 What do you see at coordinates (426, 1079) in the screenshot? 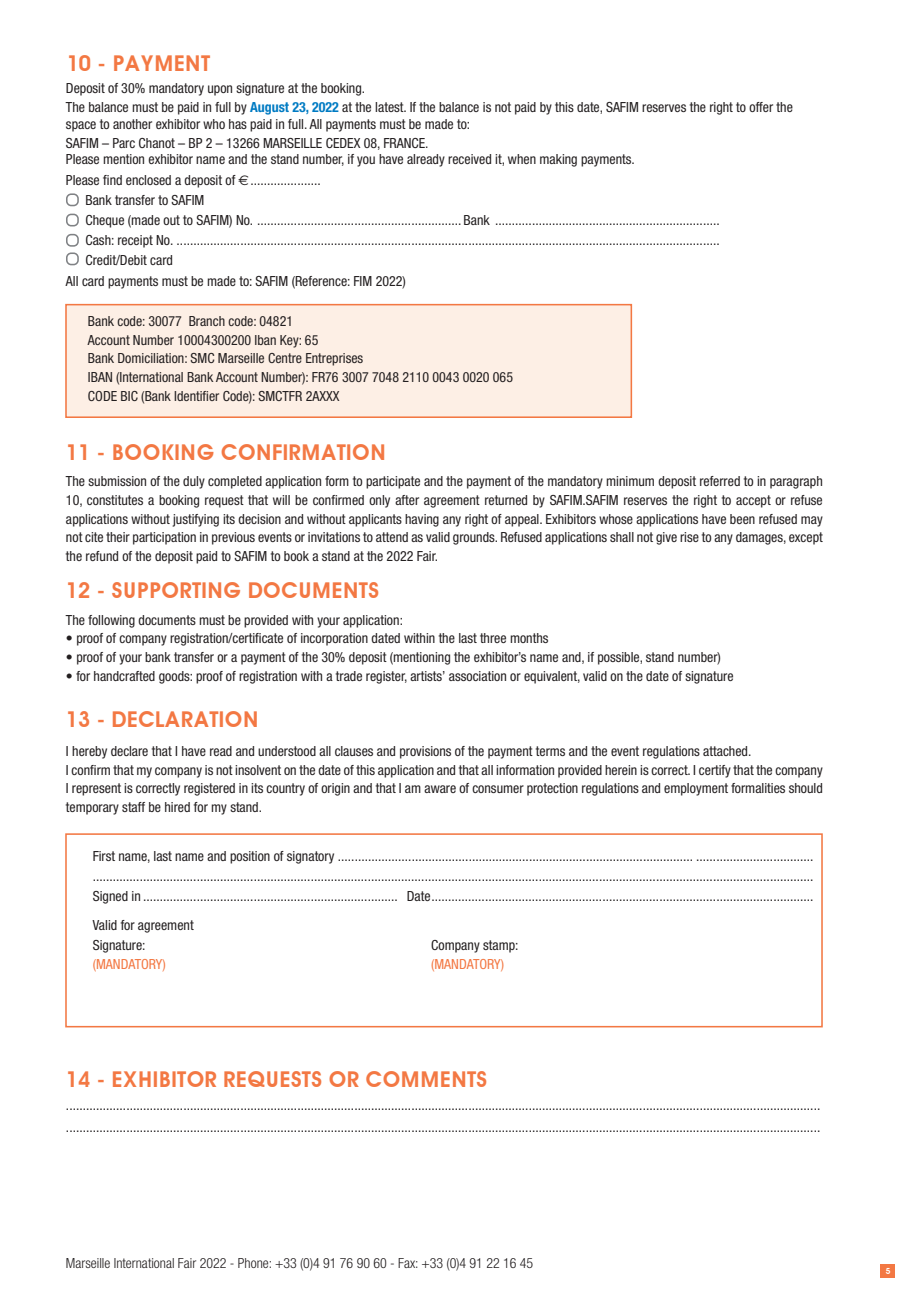
I see `COMMENTS` at bounding box center [426, 1079].
